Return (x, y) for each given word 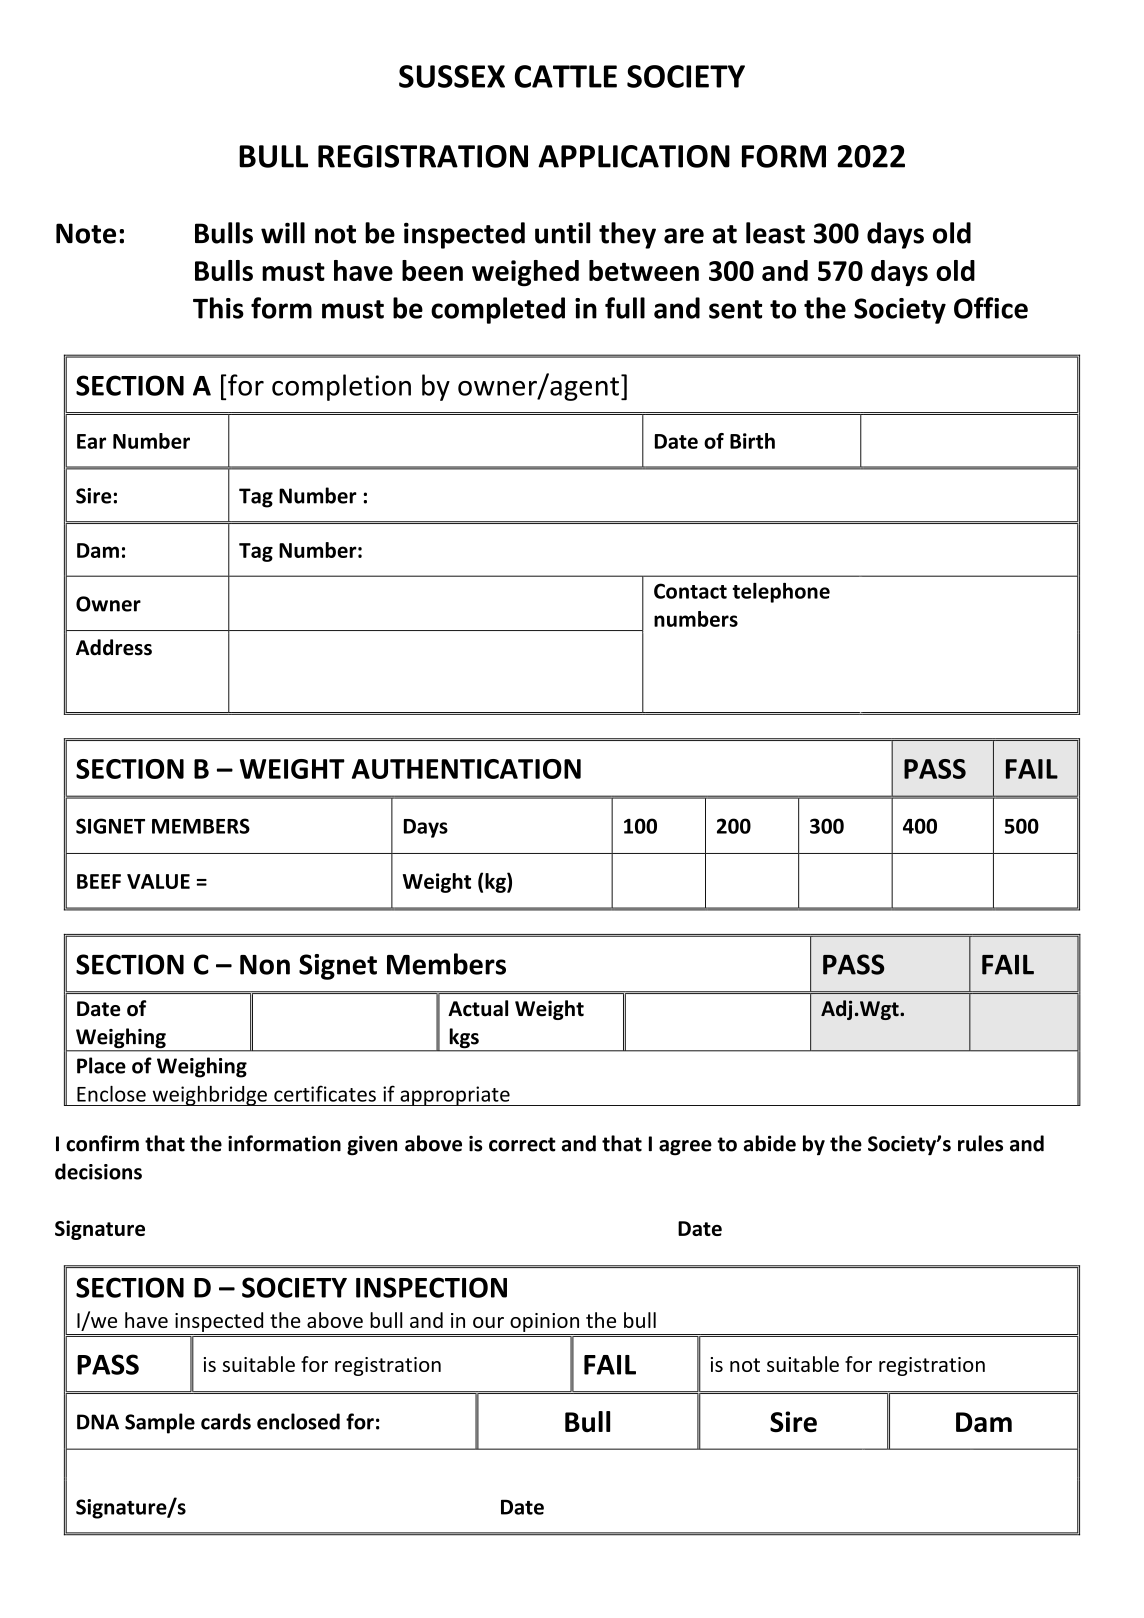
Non (265, 965)
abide (770, 1143)
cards (226, 1421)
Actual (478, 1008)
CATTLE (566, 76)
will (283, 233)
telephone (781, 593)
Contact (690, 591)
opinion (544, 1322)
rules (980, 1143)
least (775, 233)
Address (114, 647)
